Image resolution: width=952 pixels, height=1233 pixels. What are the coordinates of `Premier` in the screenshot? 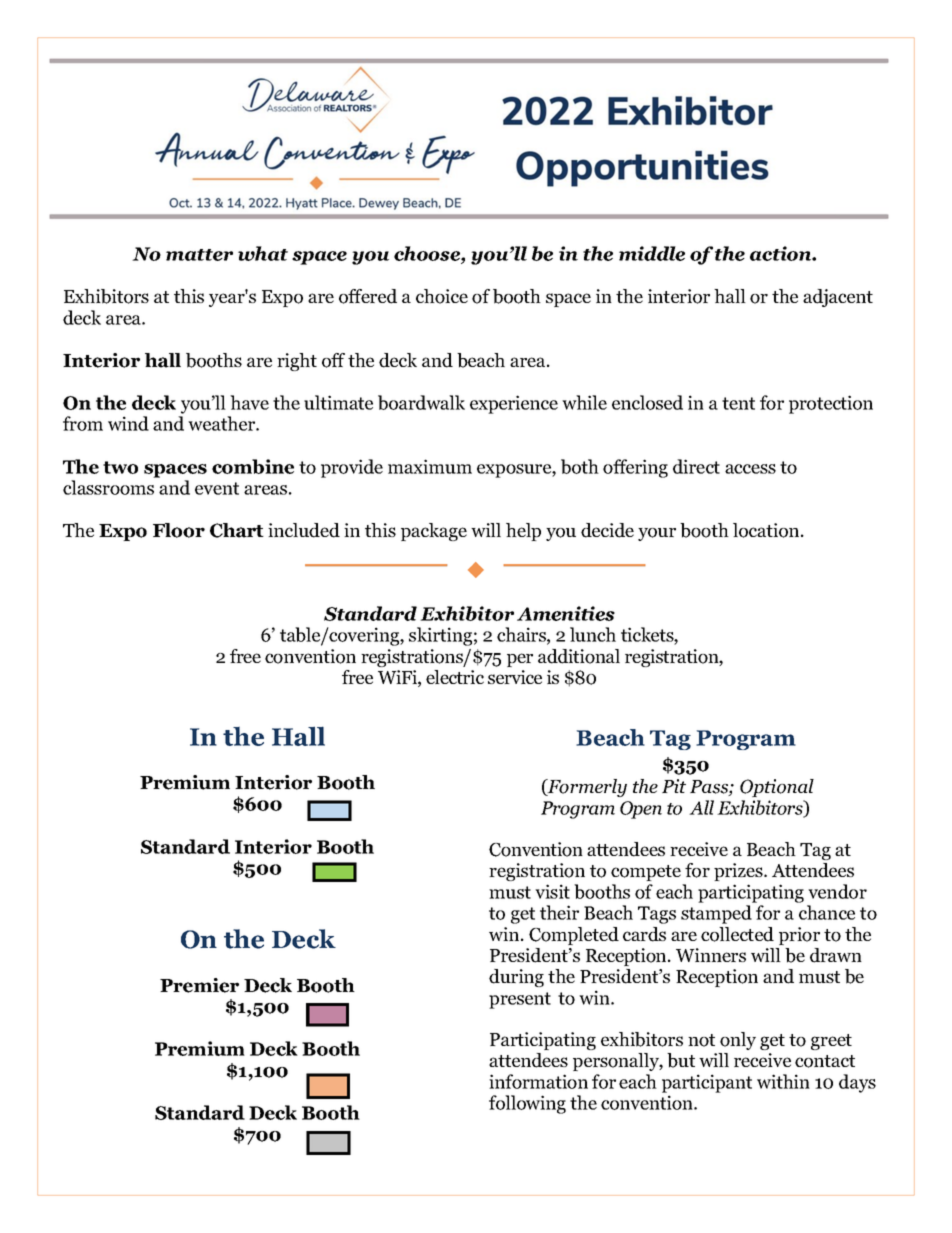 It's located at (199, 985).
